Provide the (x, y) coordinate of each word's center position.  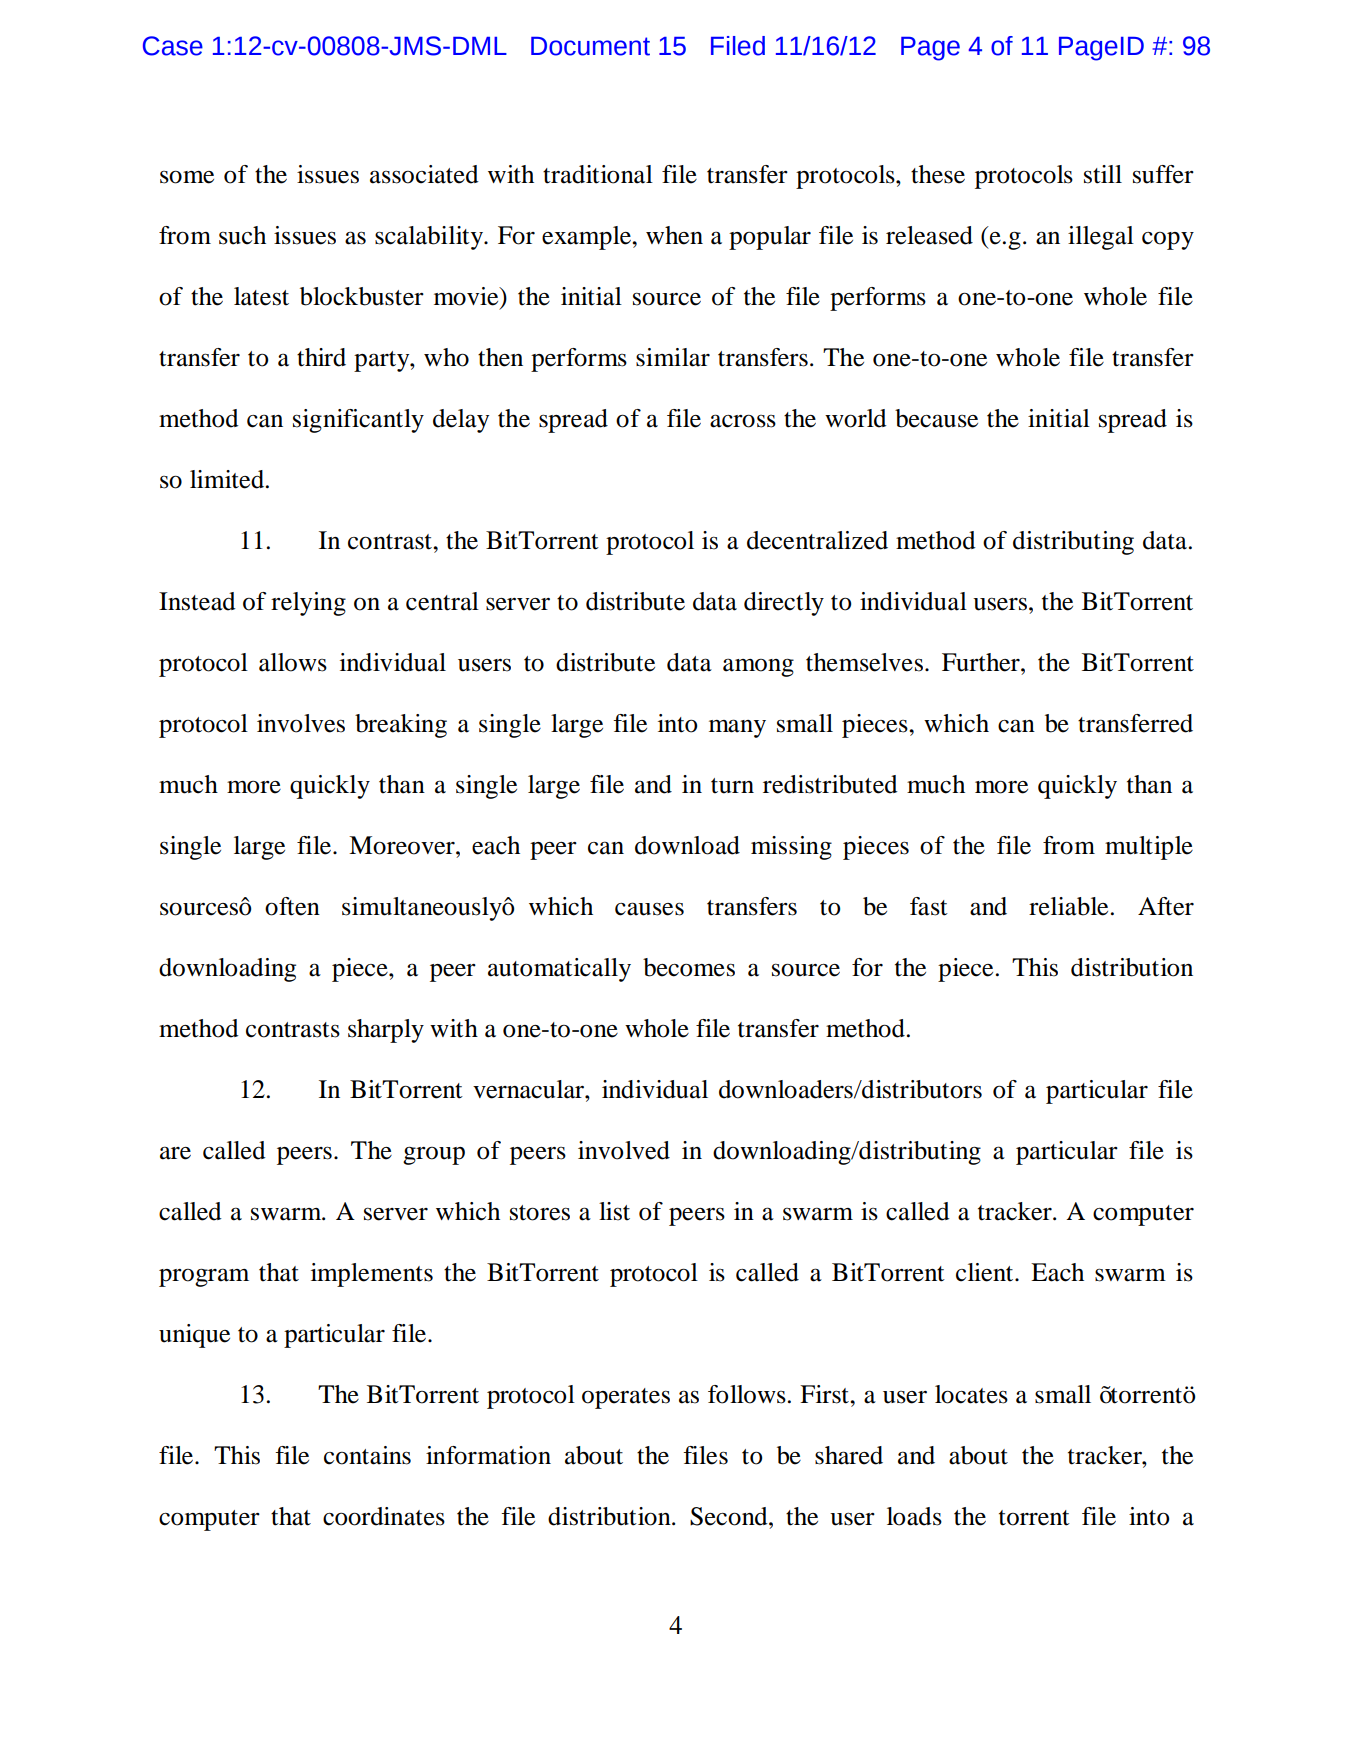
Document (590, 46)
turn (732, 786)
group (434, 1156)
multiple (1149, 848)
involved (624, 1150)
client (986, 1272)
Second (730, 1516)
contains (367, 1455)
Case (173, 46)
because (936, 418)
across (743, 421)
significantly (358, 421)
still (1103, 174)
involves (301, 723)
